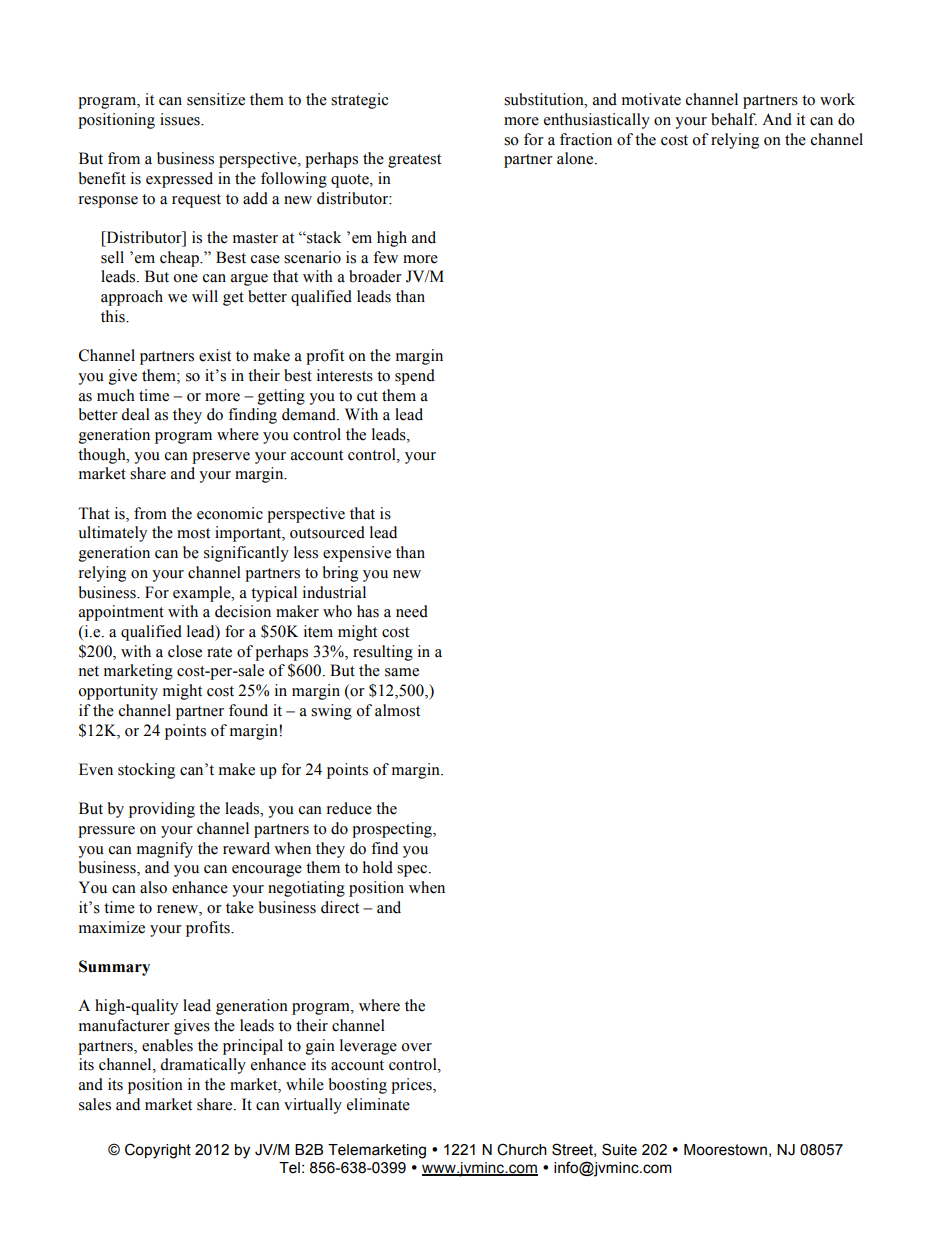 This image has width=952, height=1233. What do you see at coordinates (414, 161) in the image?
I see `greatest` at bounding box center [414, 161].
